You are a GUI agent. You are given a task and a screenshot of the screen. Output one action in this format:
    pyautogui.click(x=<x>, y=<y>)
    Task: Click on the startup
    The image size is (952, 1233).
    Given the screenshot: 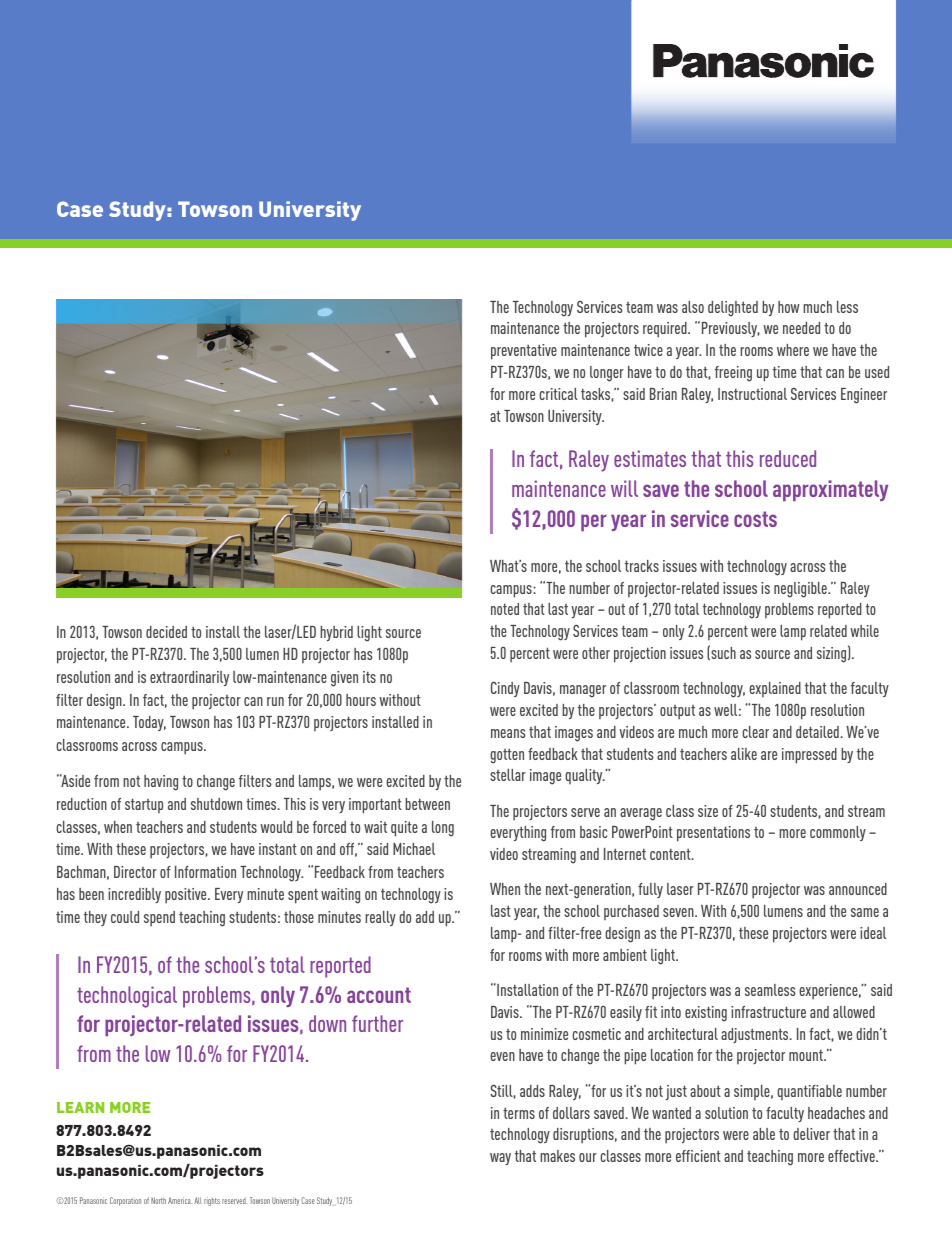 What is the action you would take?
    pyautogui.click(x=144, y=805)
